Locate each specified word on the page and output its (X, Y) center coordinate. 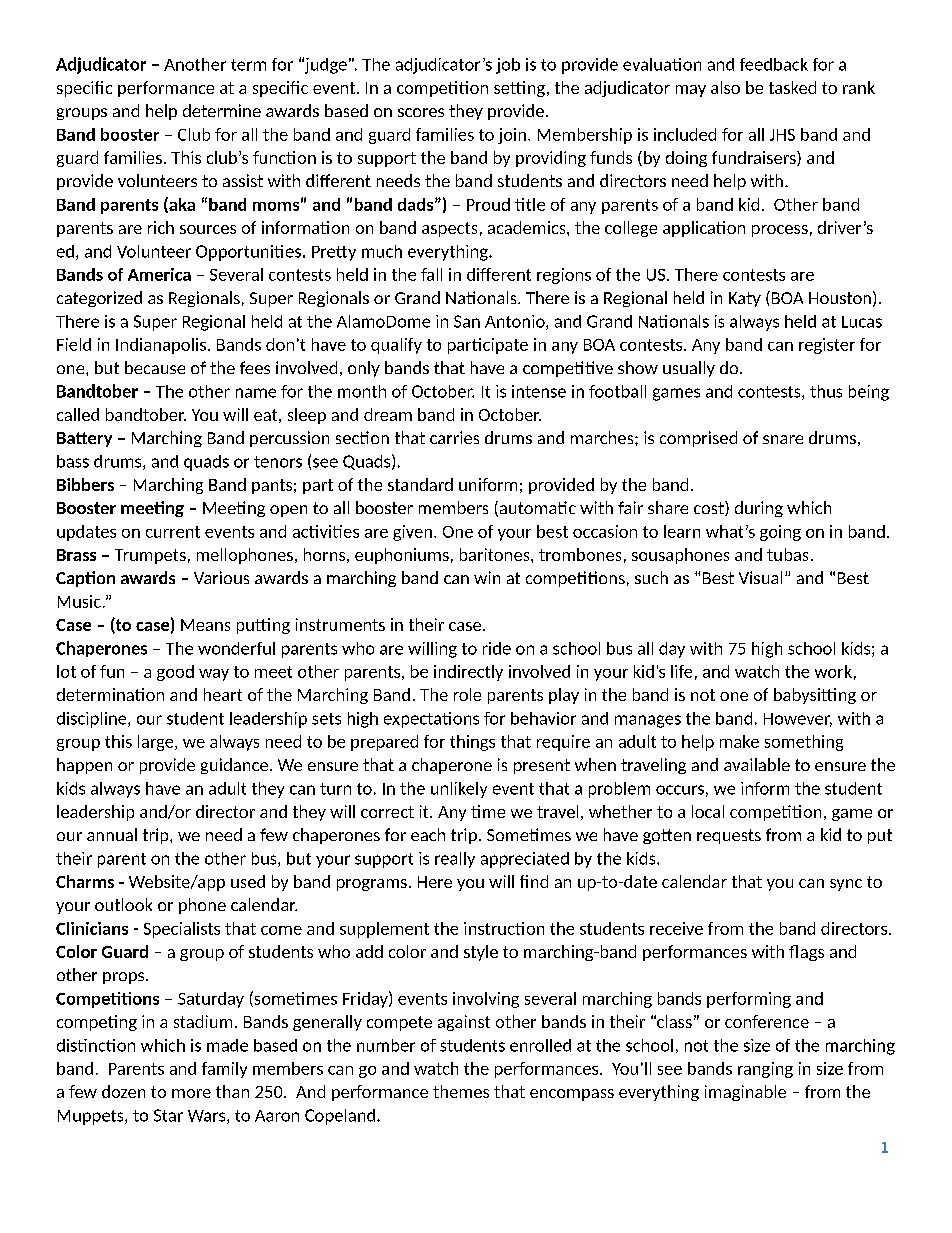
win (487, 577)
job (508, 66)
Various (221, 577)
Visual (760, 577)
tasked (792, 87)
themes (461, 1091)
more (191, 1093)
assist (243, 180)
